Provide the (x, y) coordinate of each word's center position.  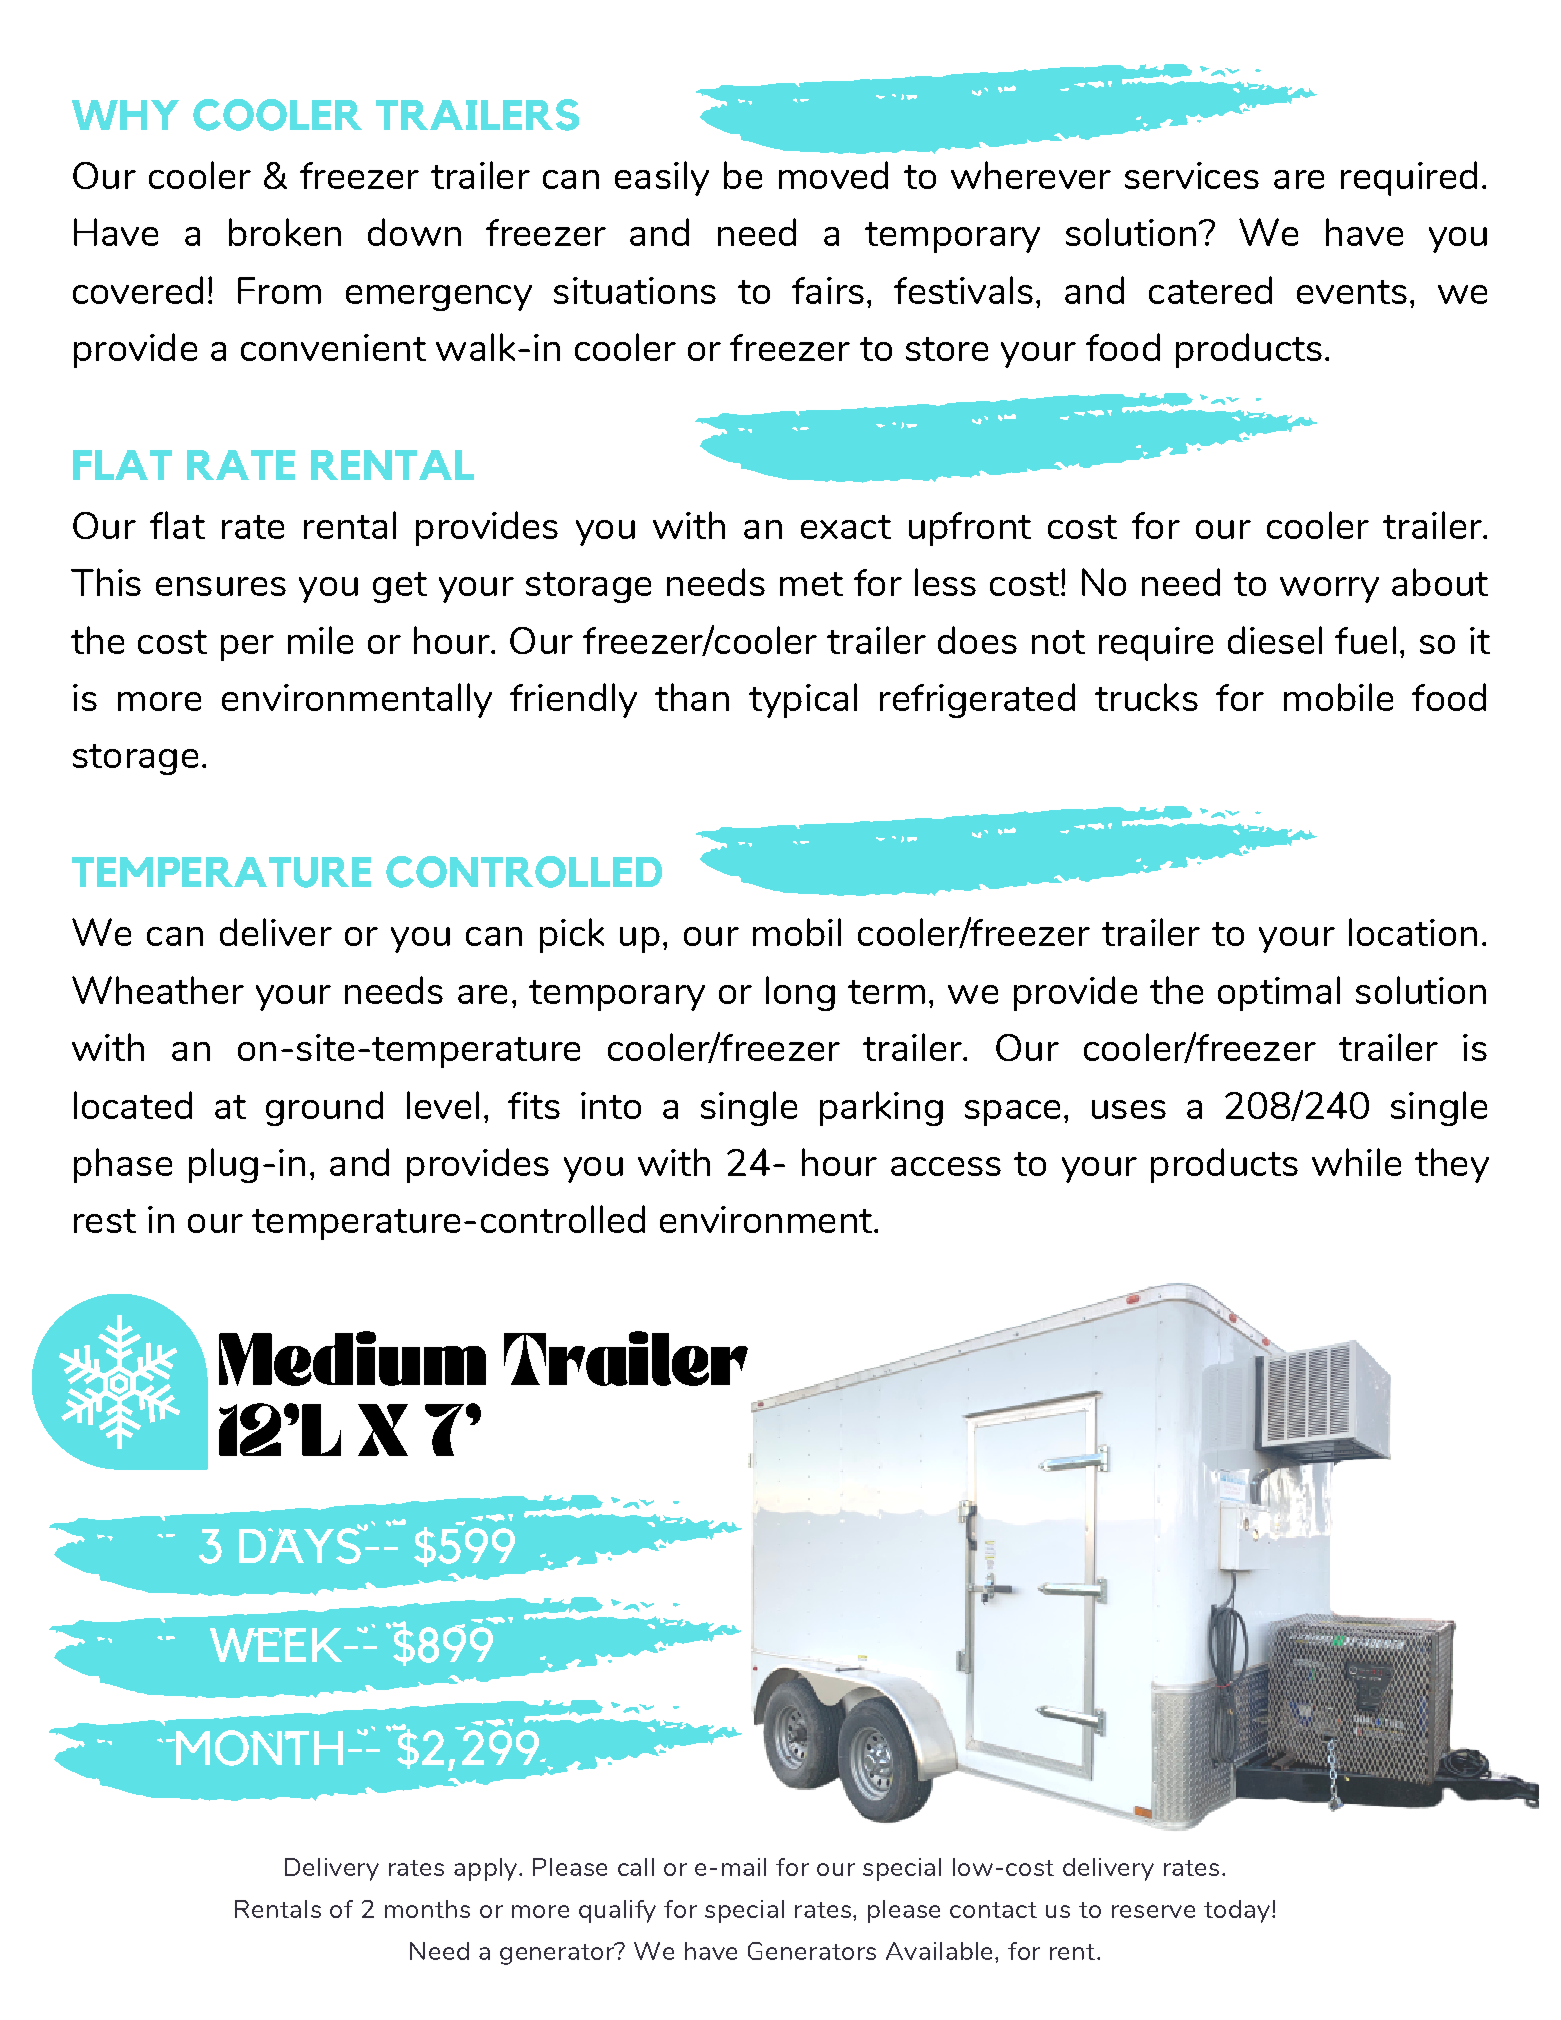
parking (881, 1108)
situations (635, 290)
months (427, 1909)
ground (324, 1108)
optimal (1279, 993)
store (947, 349)
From (279, 290)
